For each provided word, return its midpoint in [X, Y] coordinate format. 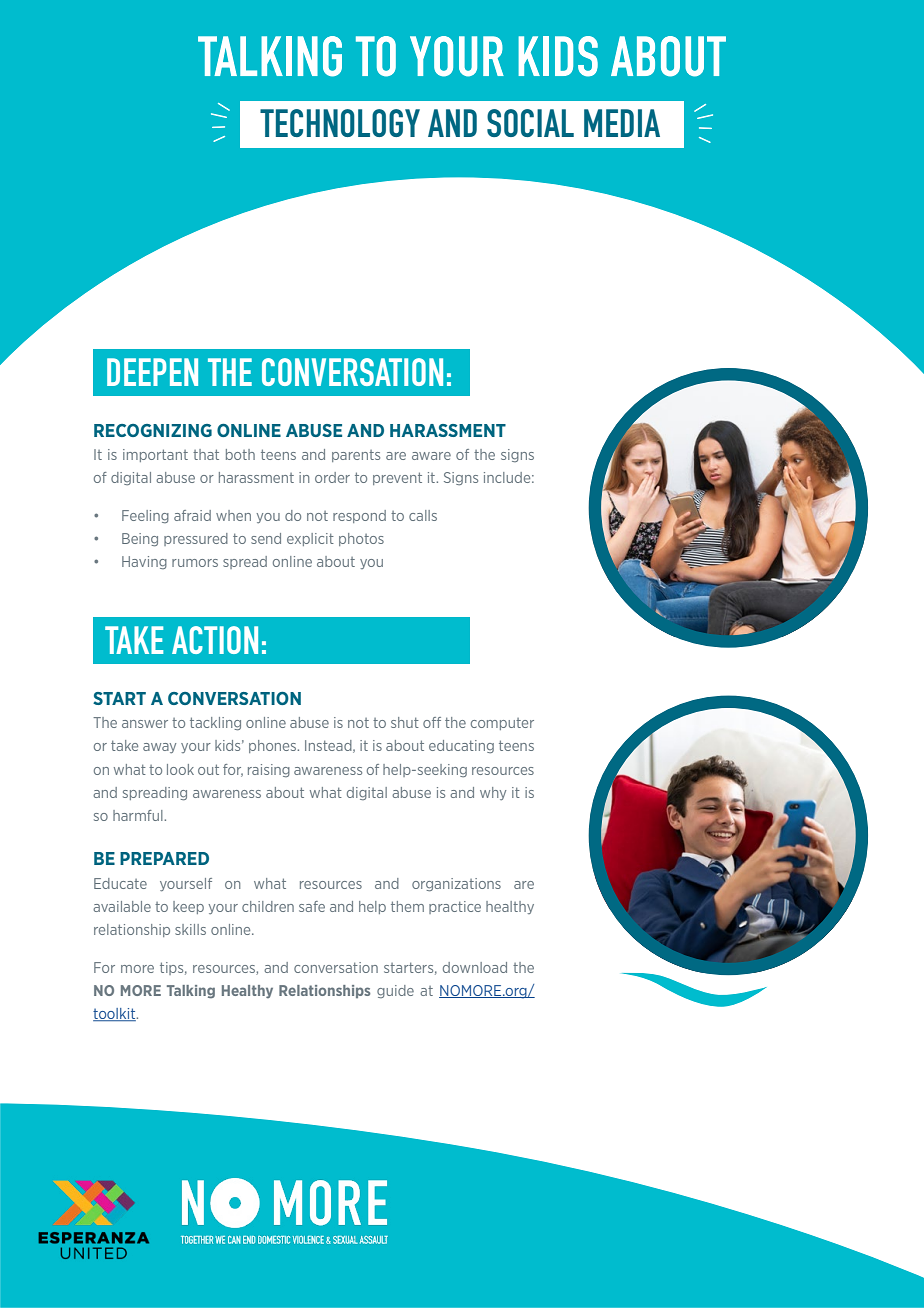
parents [356, 456]
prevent [397, 478]
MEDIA [622, 123]
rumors [195, 563]
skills [190, 929]
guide [395, 991]
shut [405, 722]
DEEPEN [152, 372]
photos [361, 539]
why [493, 793]
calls [423, 515]
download [475, 967]
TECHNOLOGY [340, 123]
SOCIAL [530, 123]
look [180, 769]
